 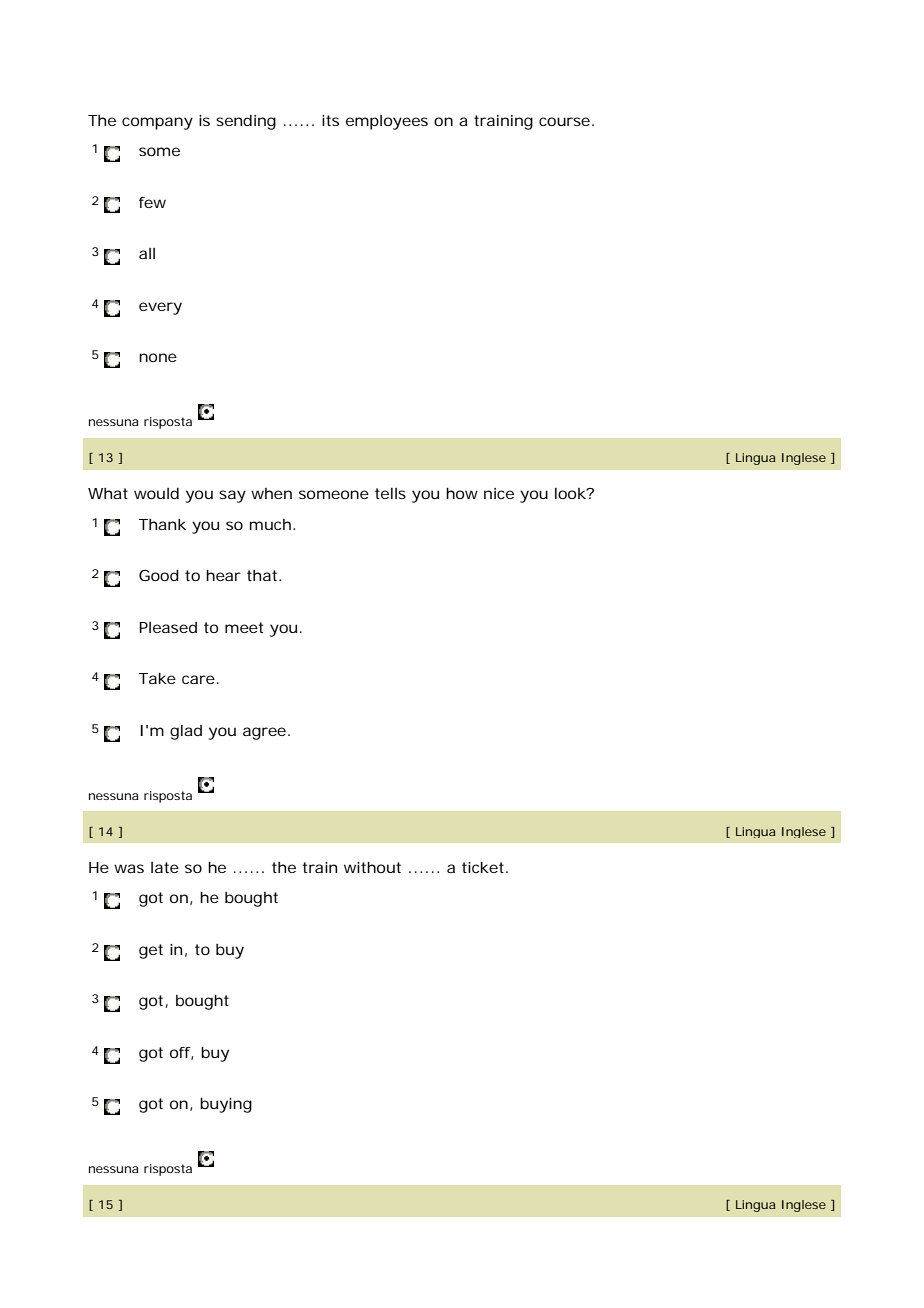 I want to click on none, so click(x=158, y=357).
